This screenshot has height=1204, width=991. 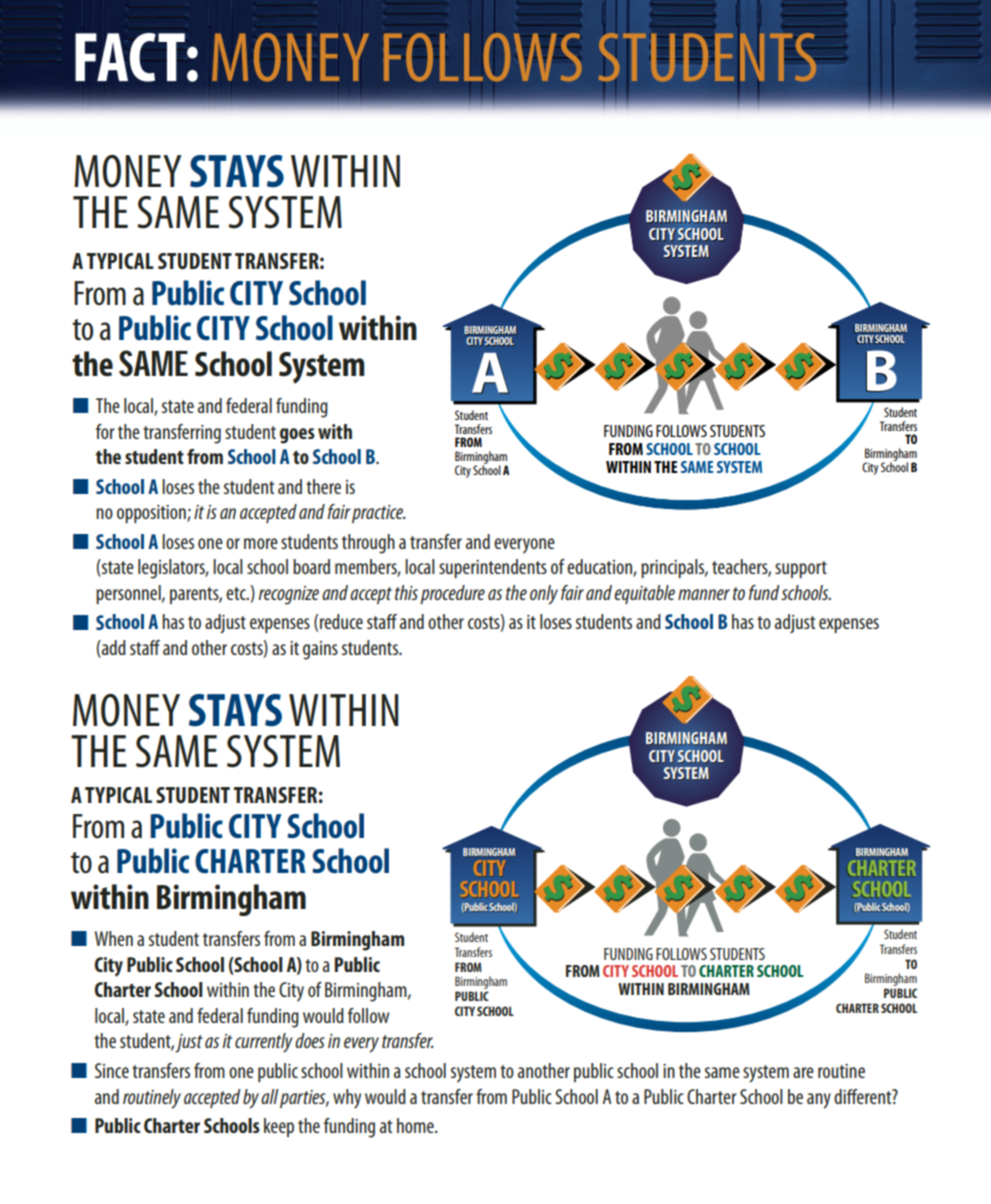 I want to click on does, so click(x=310, y=1040).
